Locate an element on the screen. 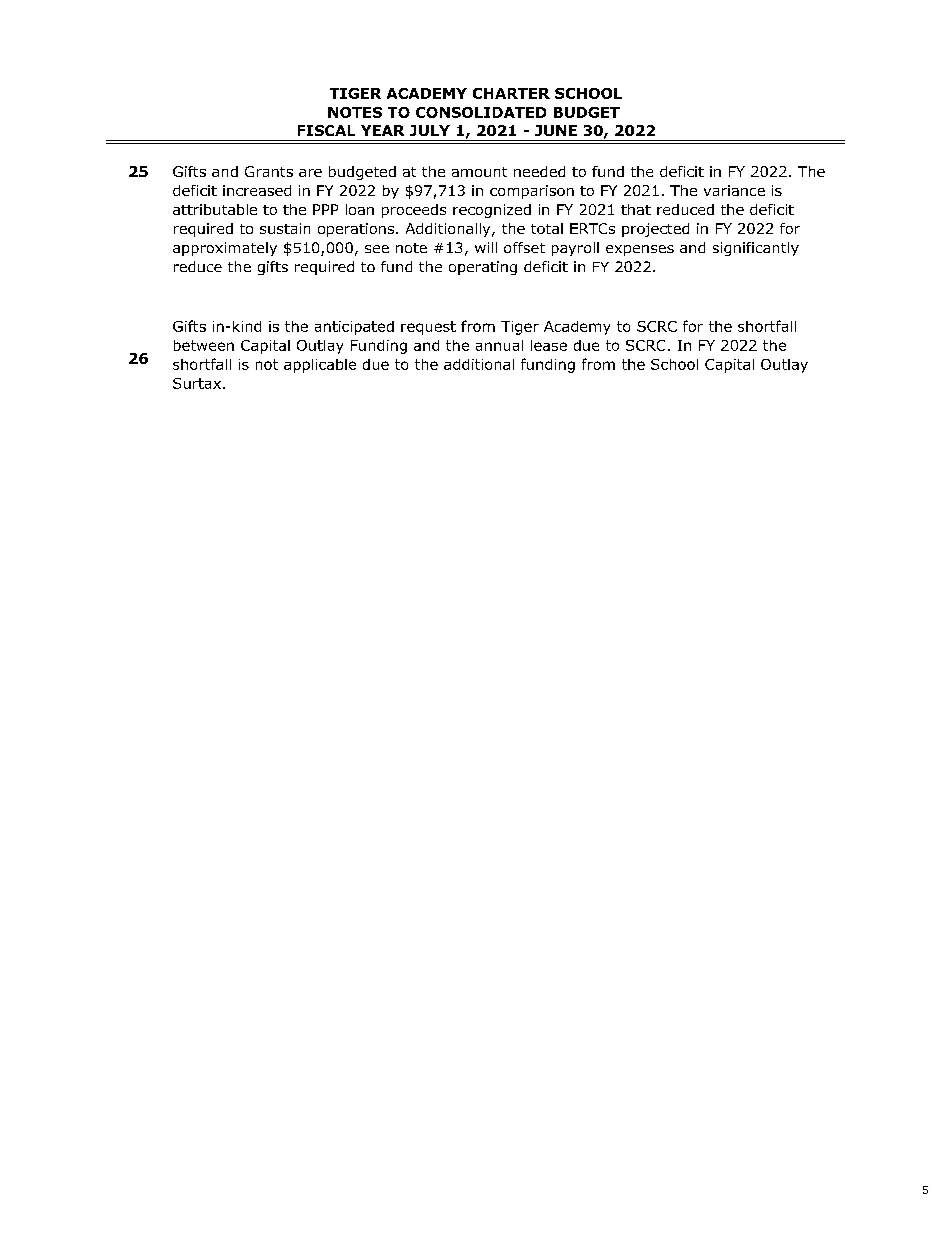  FISCAL is located at coordinates (326, 130).
